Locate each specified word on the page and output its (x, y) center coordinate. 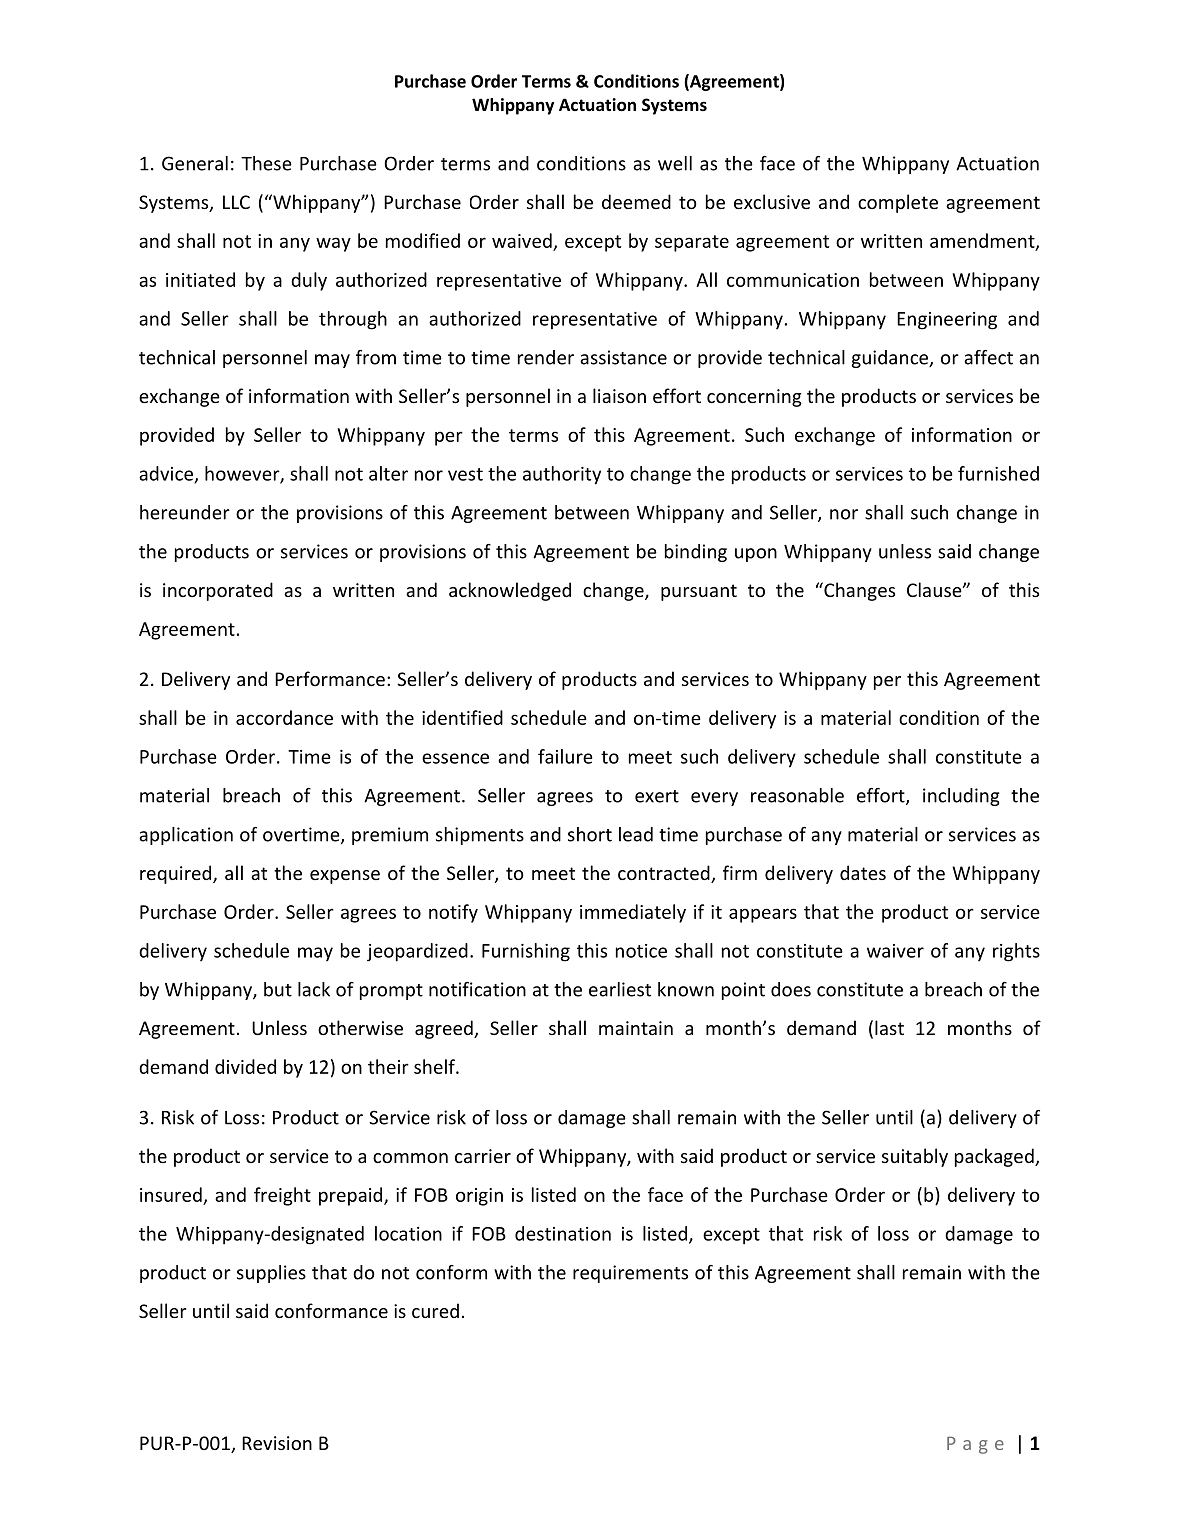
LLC (236, 202)
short (590, 834)
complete (898, 203)
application (186, 836)
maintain (636, 1028)
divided (245, 1066)
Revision (277, 1443)
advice (167, 474)
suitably (915, 1157)
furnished (998, 473)
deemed (636, 201)
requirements (630, 1274)
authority (562, 475)
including (961, 797)
